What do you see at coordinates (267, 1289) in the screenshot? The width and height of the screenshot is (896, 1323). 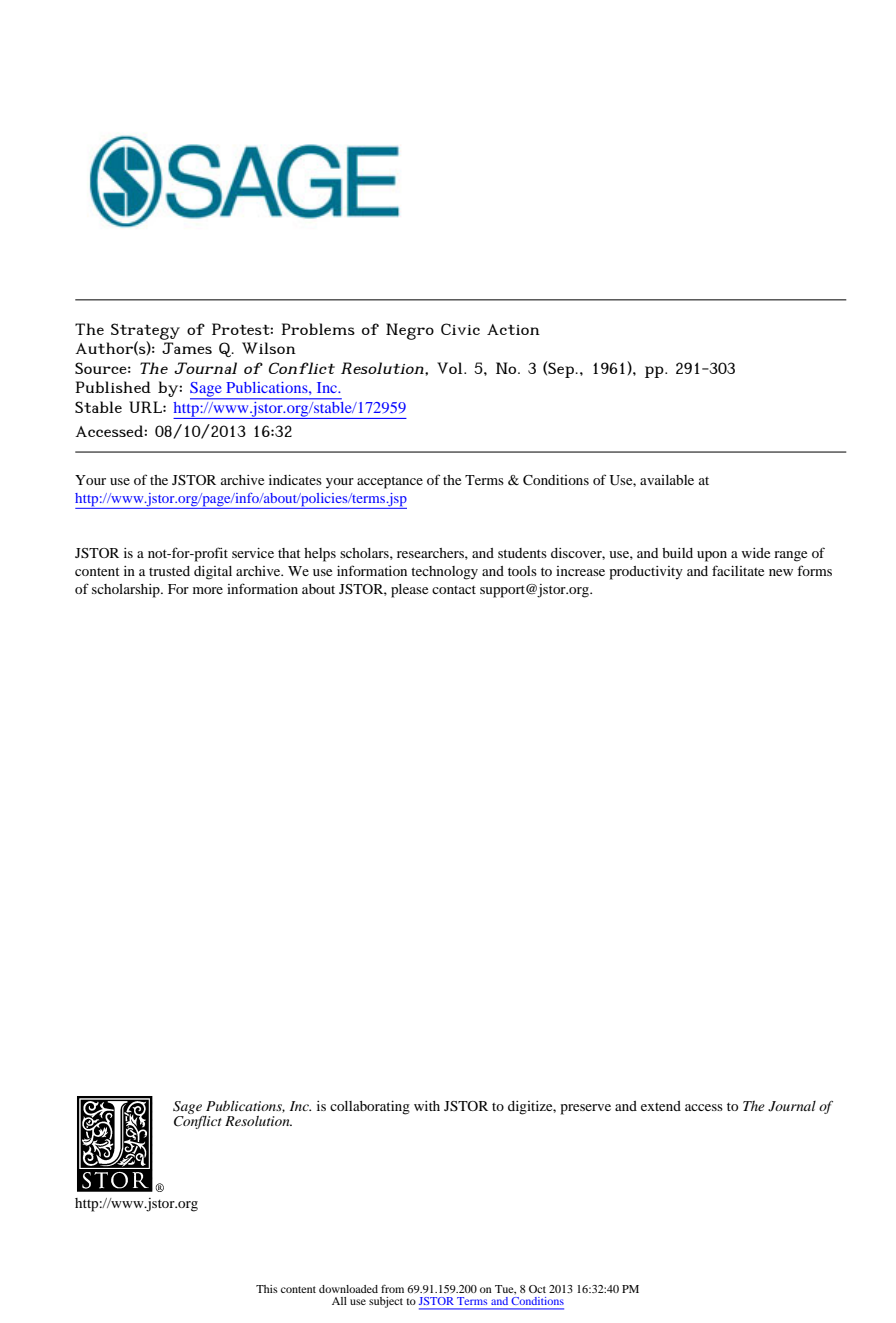 I see `This` at bounding box center [267, 1289].
